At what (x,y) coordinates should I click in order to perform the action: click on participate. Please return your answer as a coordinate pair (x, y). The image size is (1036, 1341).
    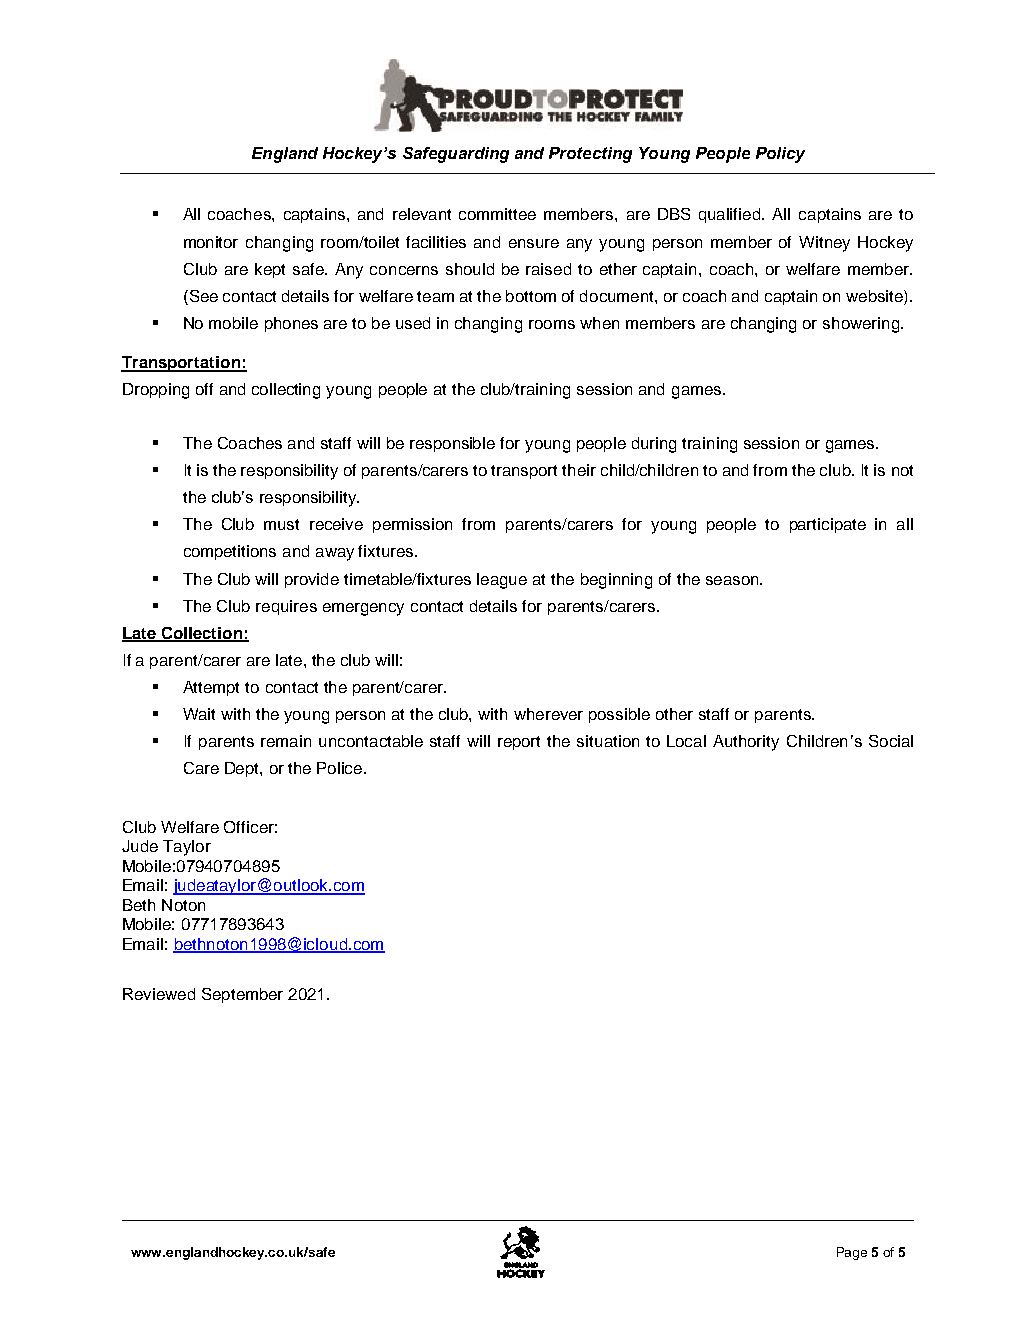
    Looking at the image, I should click on (828, 525).
